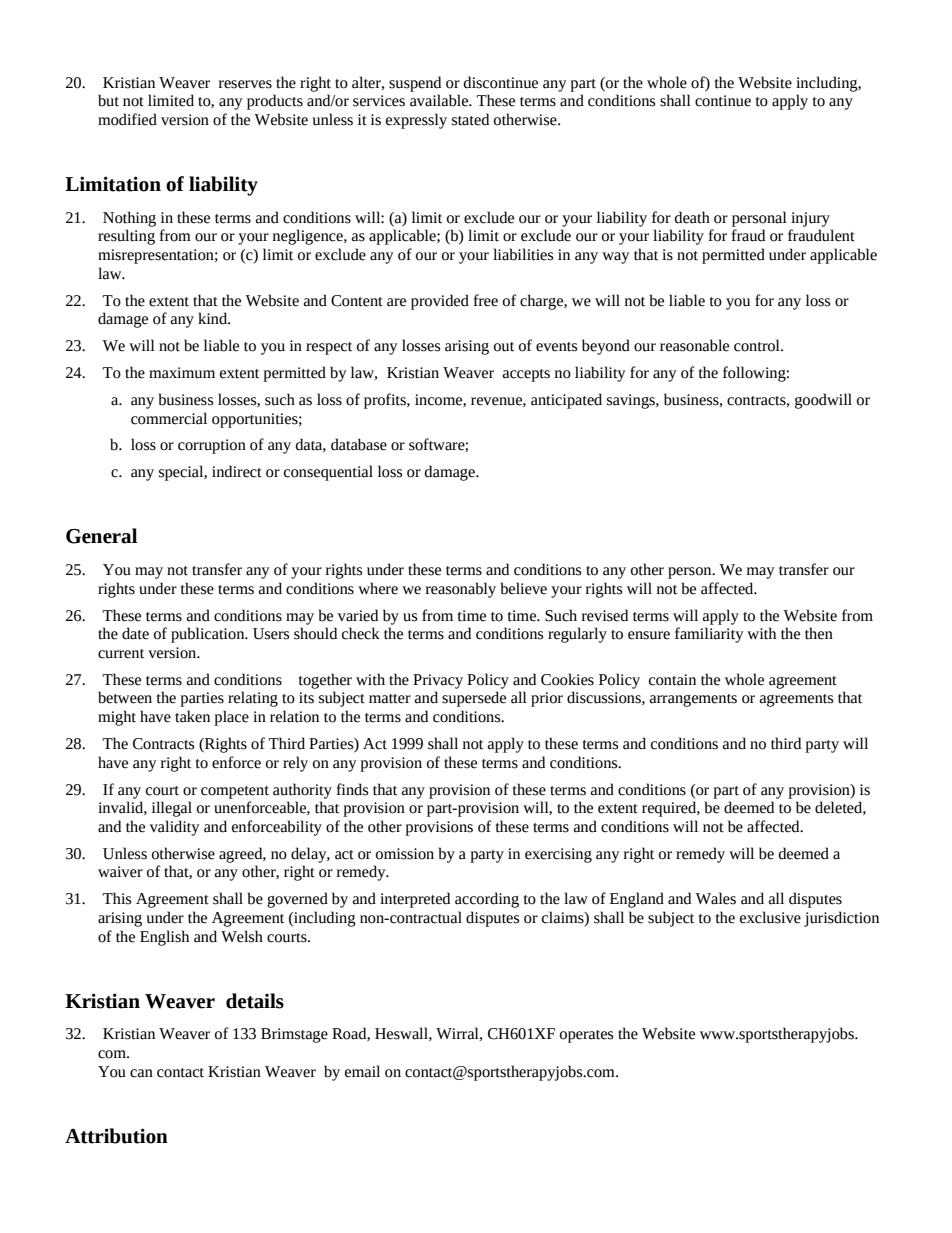 The height and width of the screenshot is (1233, 952). I want to click on control, so click(758, 345).
